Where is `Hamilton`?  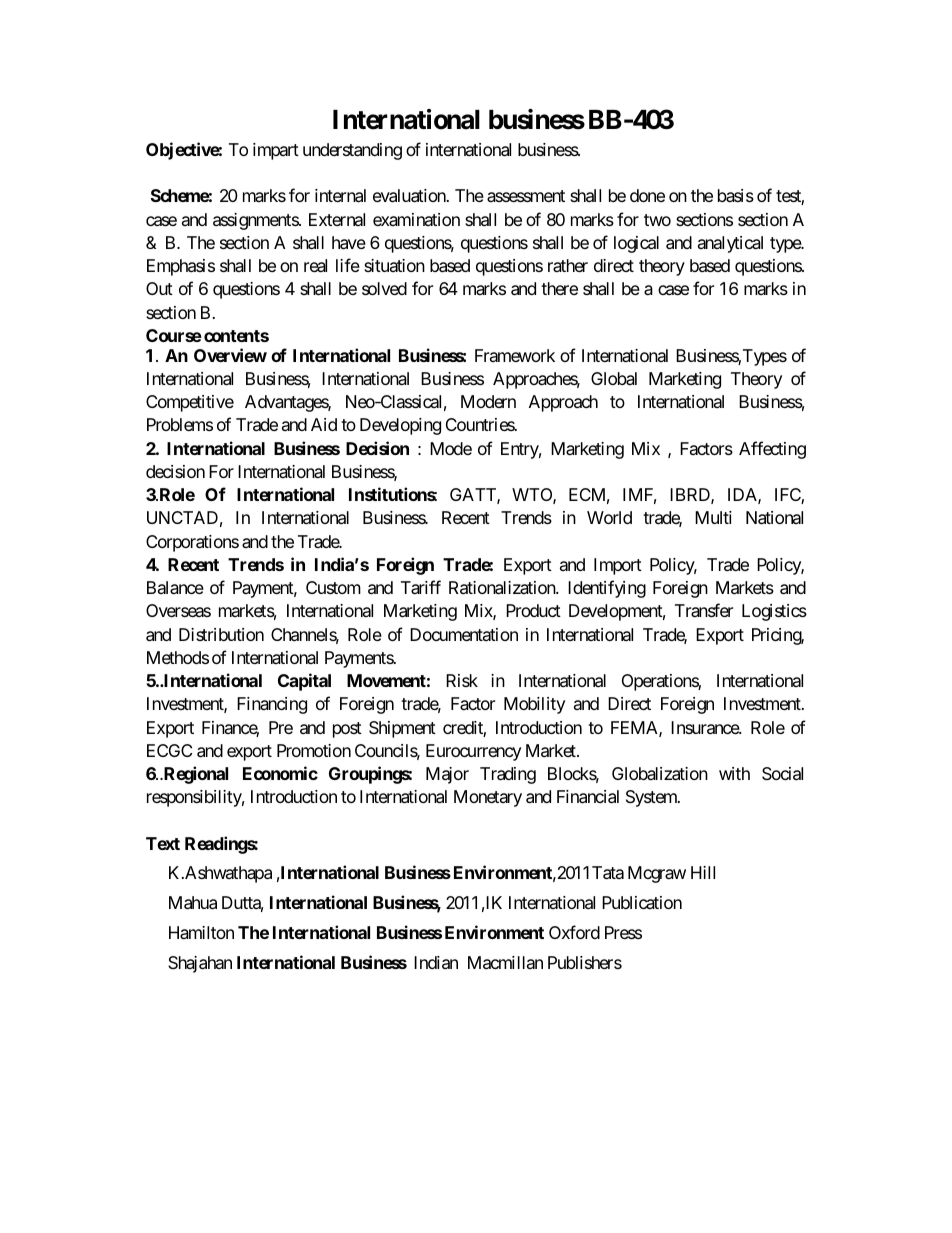 Hamilton is located at coordinates (201, 932).
